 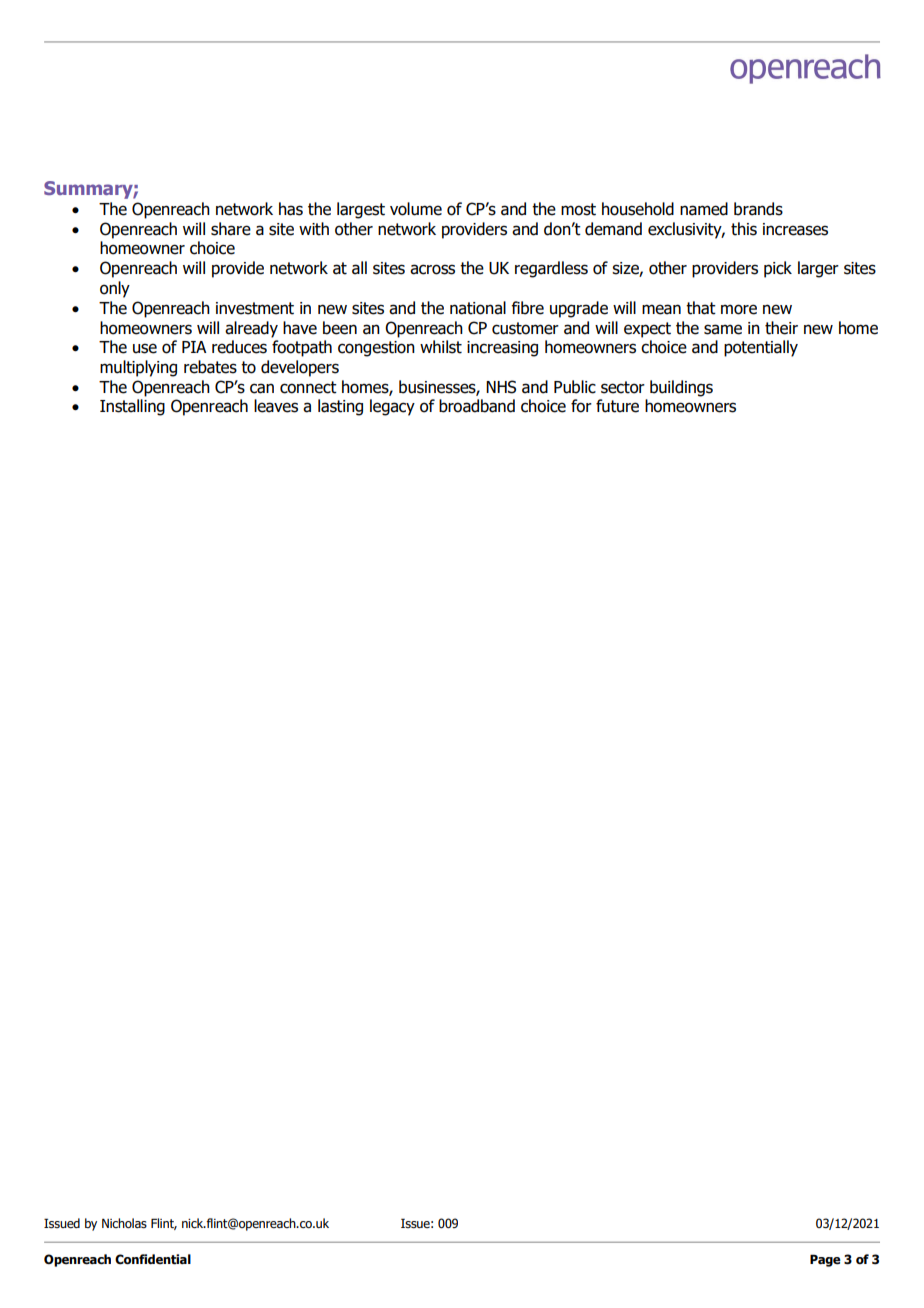 I want to click on leaves, so click(x=276, y=406).
